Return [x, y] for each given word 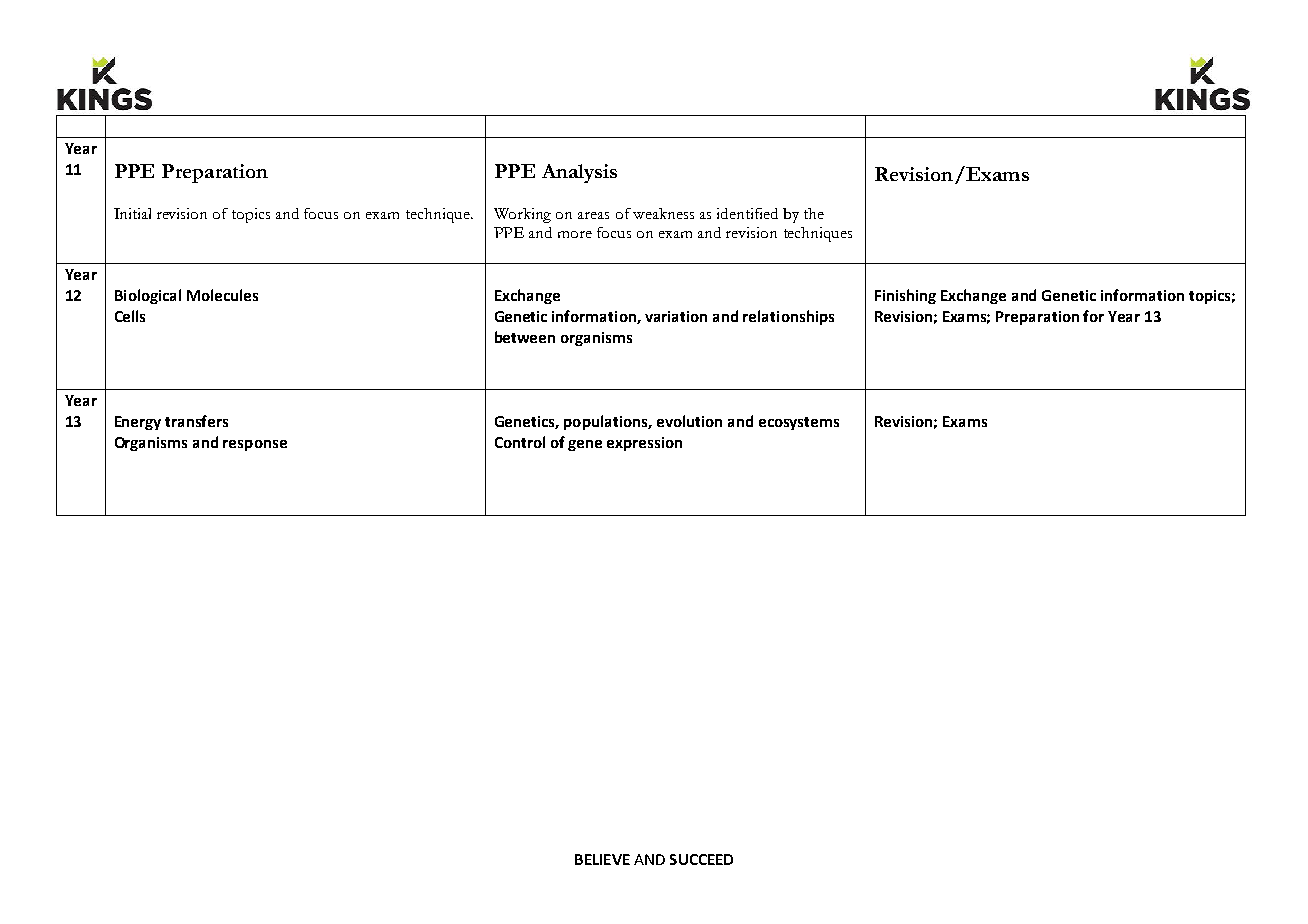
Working [522, 215]
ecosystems [799, 423]
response [255, 445]
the [814, 213]
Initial [132, 213]
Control [520, 442]
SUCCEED [701, 859]
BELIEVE [602, 859]
